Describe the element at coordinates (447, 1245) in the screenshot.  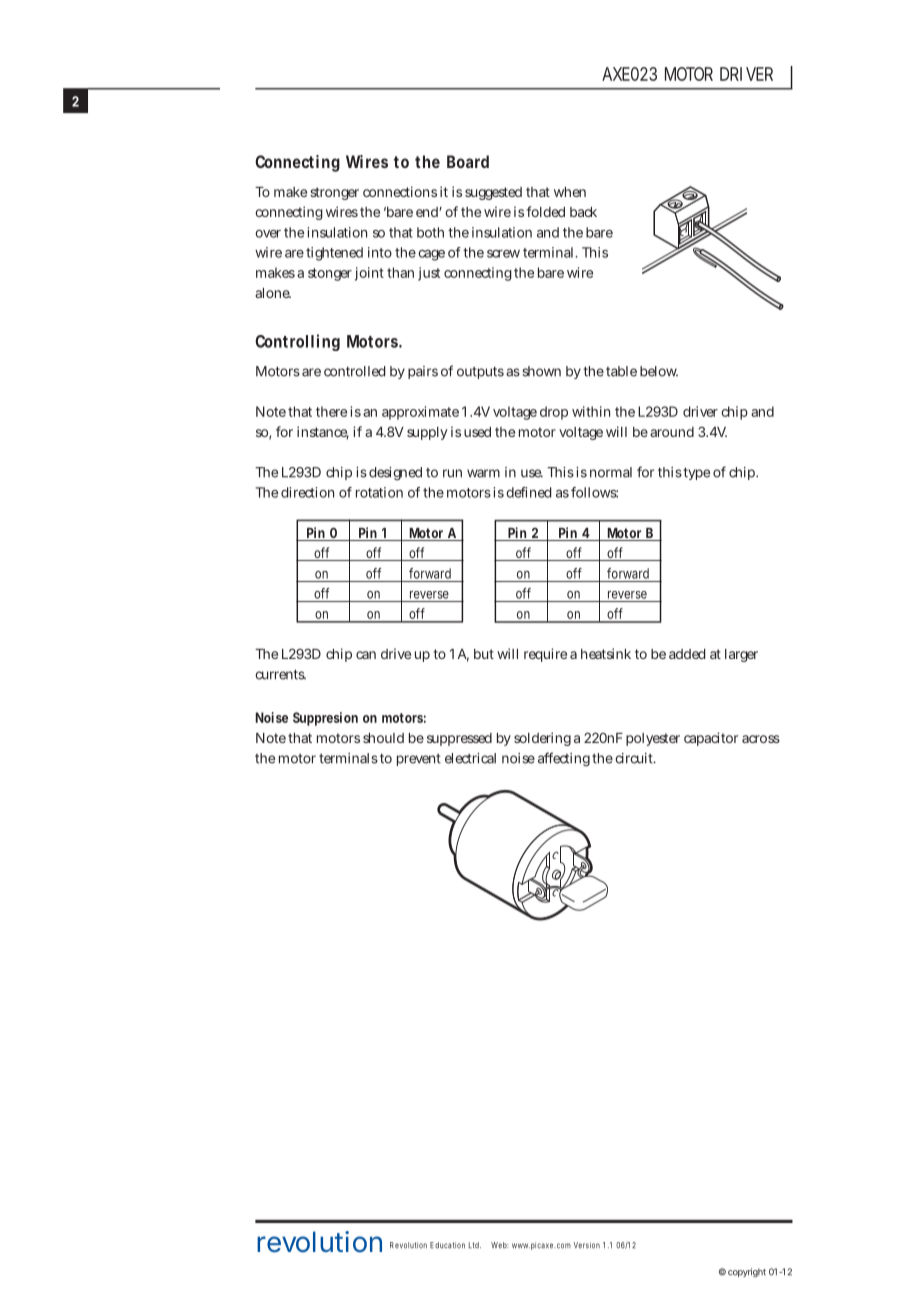
I see `Education` at that location.
